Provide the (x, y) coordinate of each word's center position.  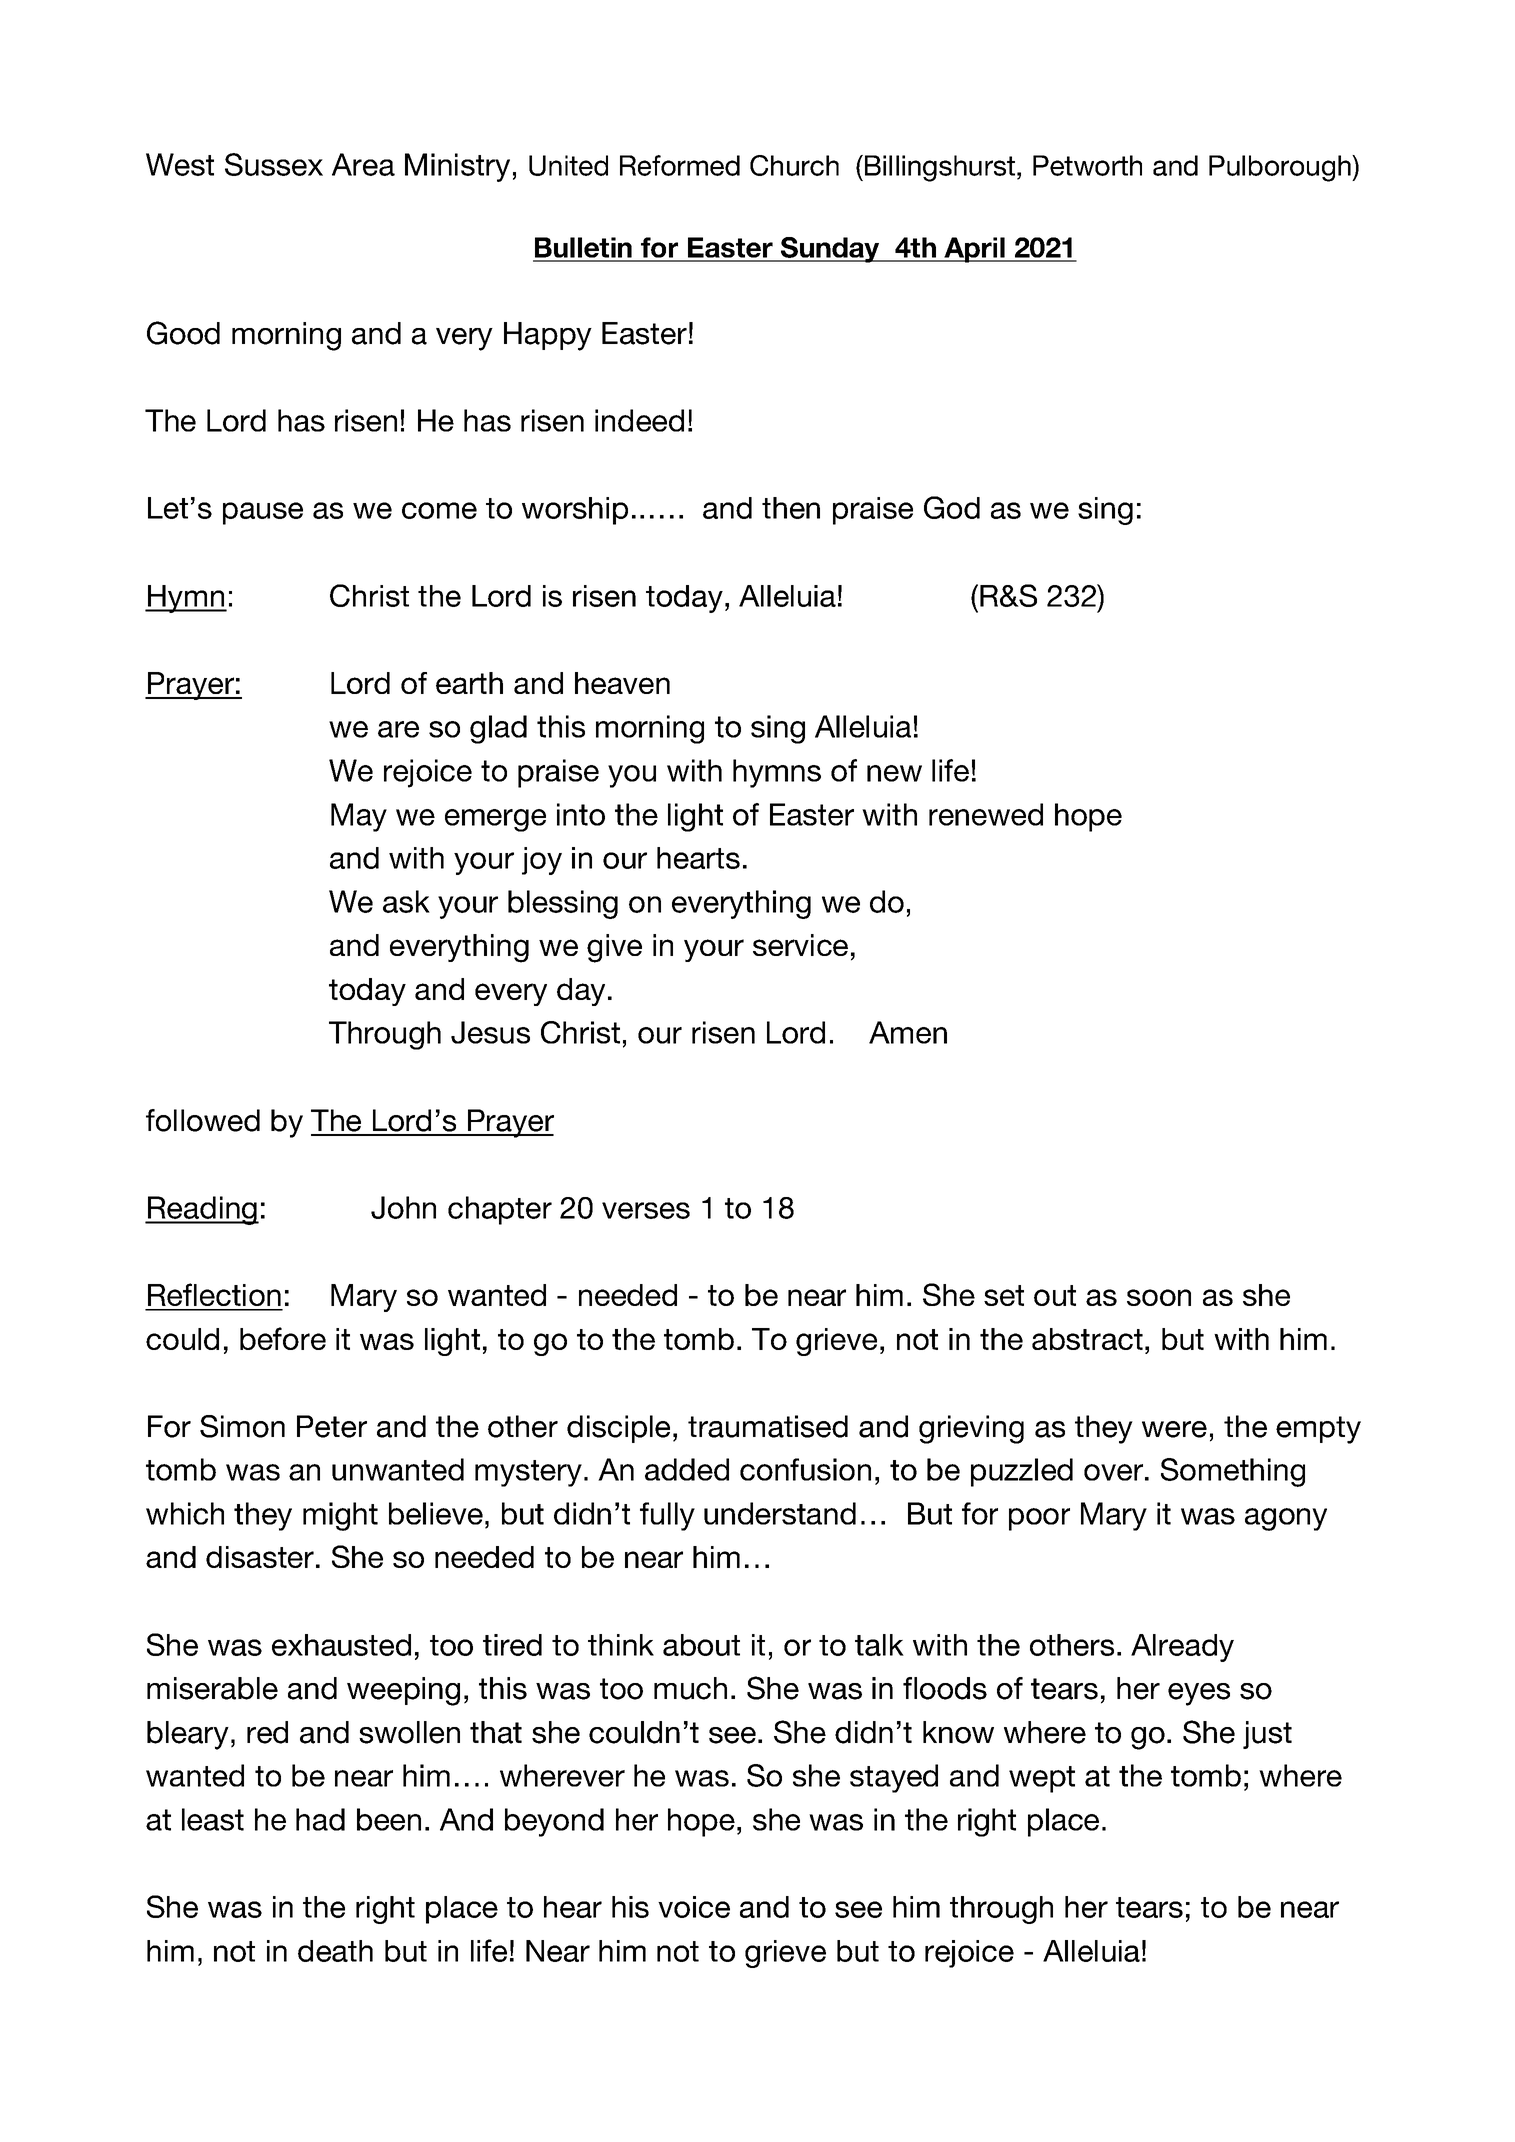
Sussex (274, 164)
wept (1042, 1779)
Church (794, 165)
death (335, 1951)
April (974, 250)
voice (694, 1907)
